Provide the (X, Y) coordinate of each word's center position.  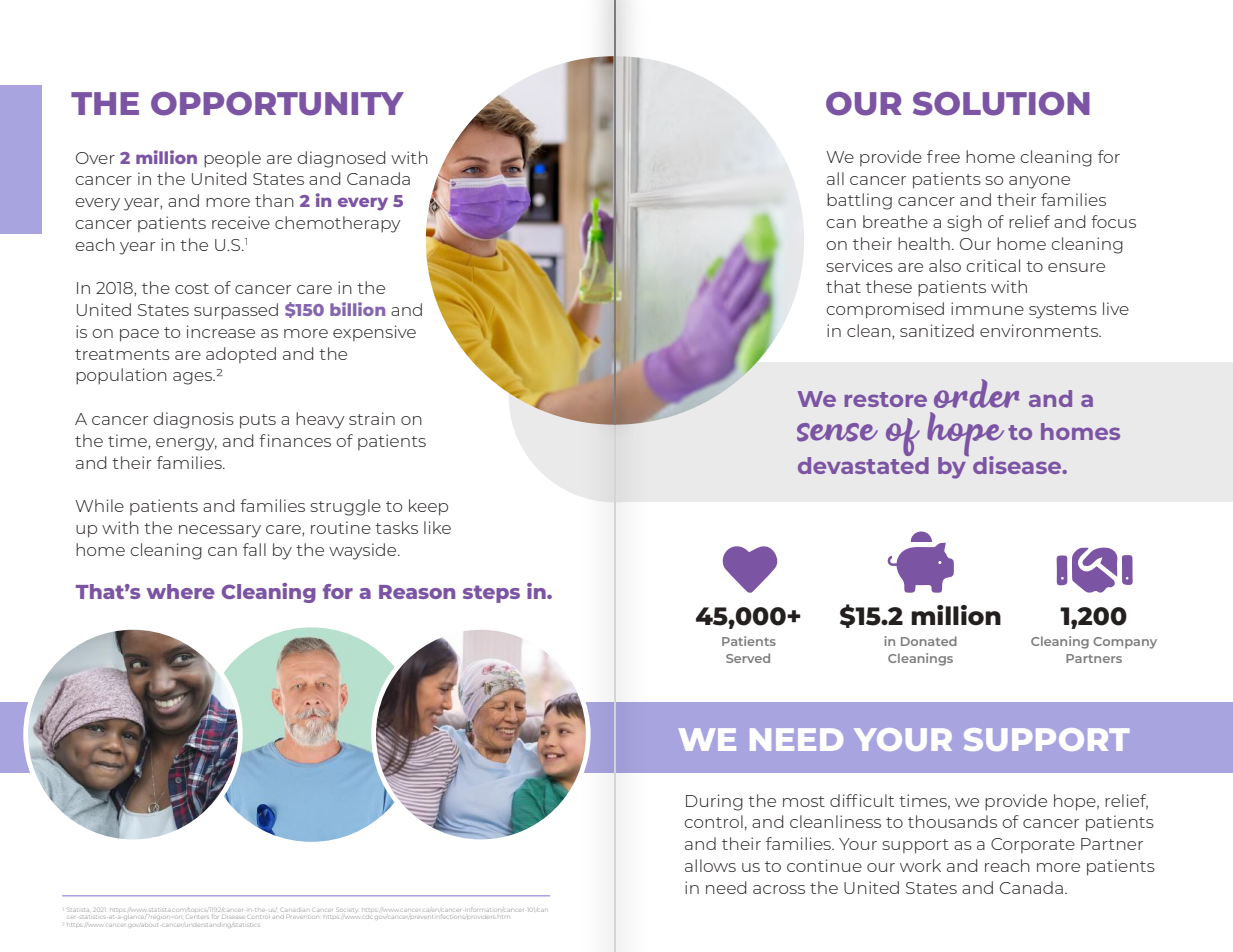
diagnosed (341, 159)
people (232, 159)
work (920, 865)
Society (348, 910)
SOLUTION (1001, 104)
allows (710, 865)
